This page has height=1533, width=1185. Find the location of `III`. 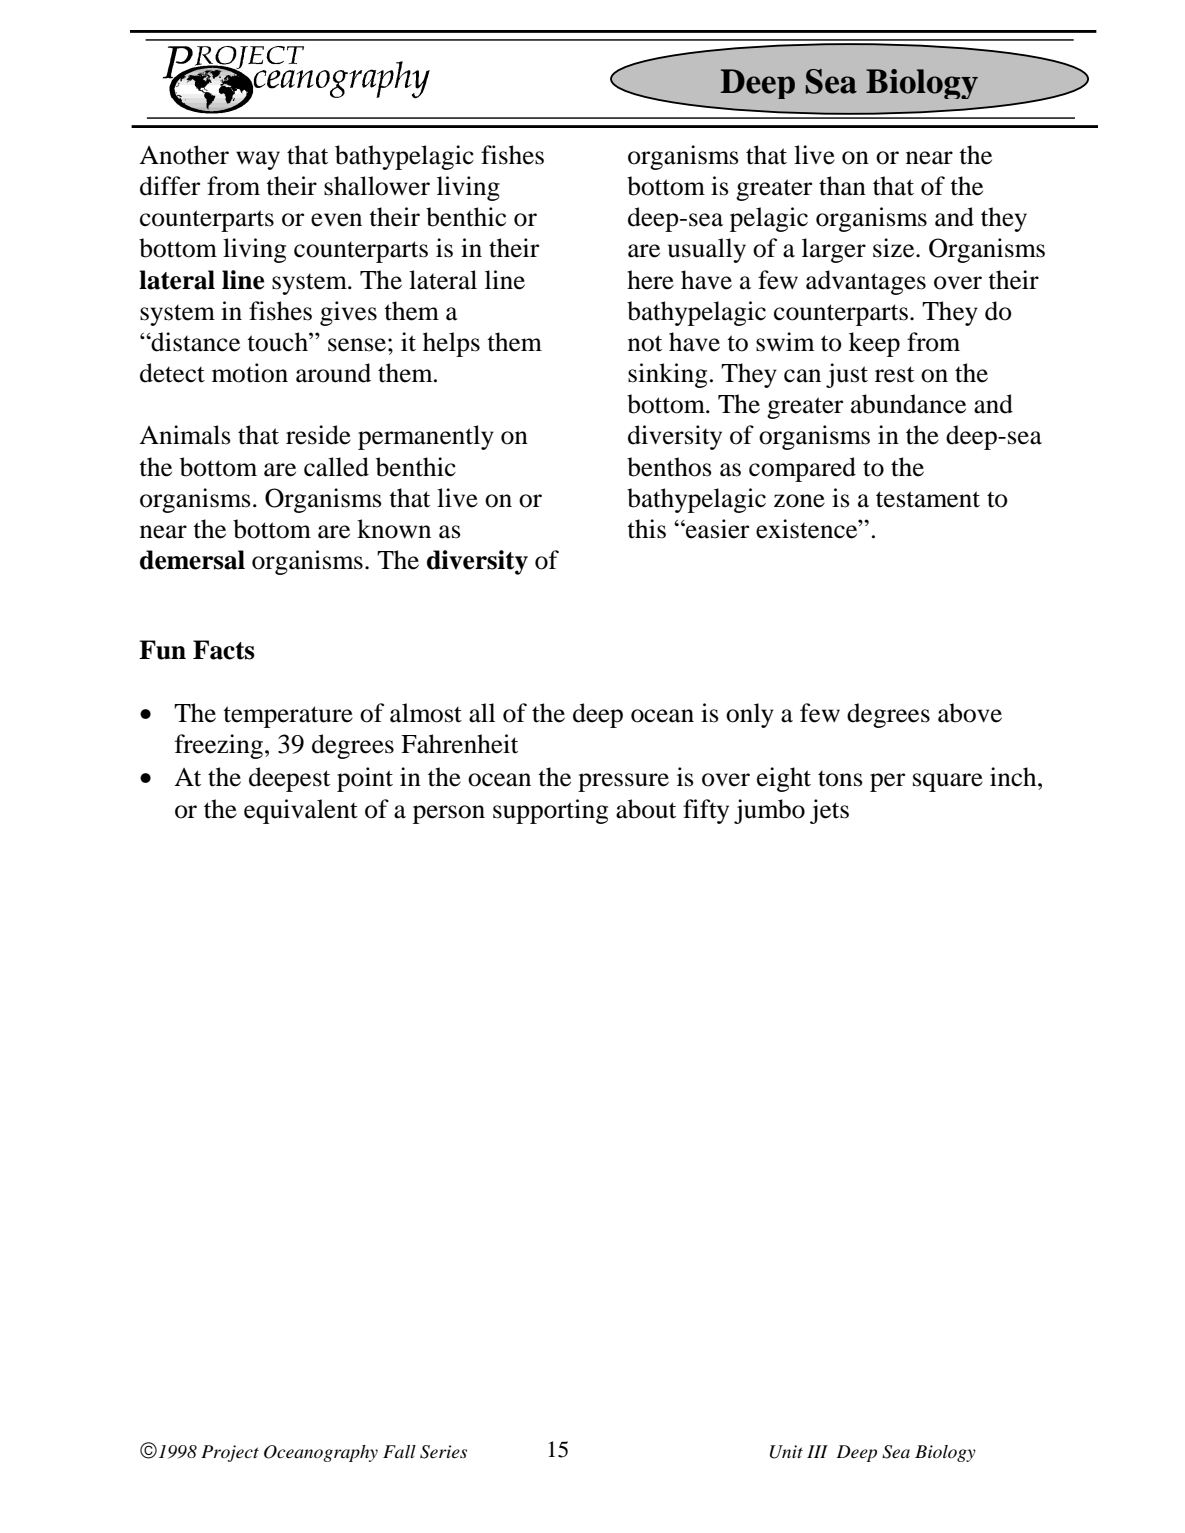

III is located at coordinates (817, 1451).
